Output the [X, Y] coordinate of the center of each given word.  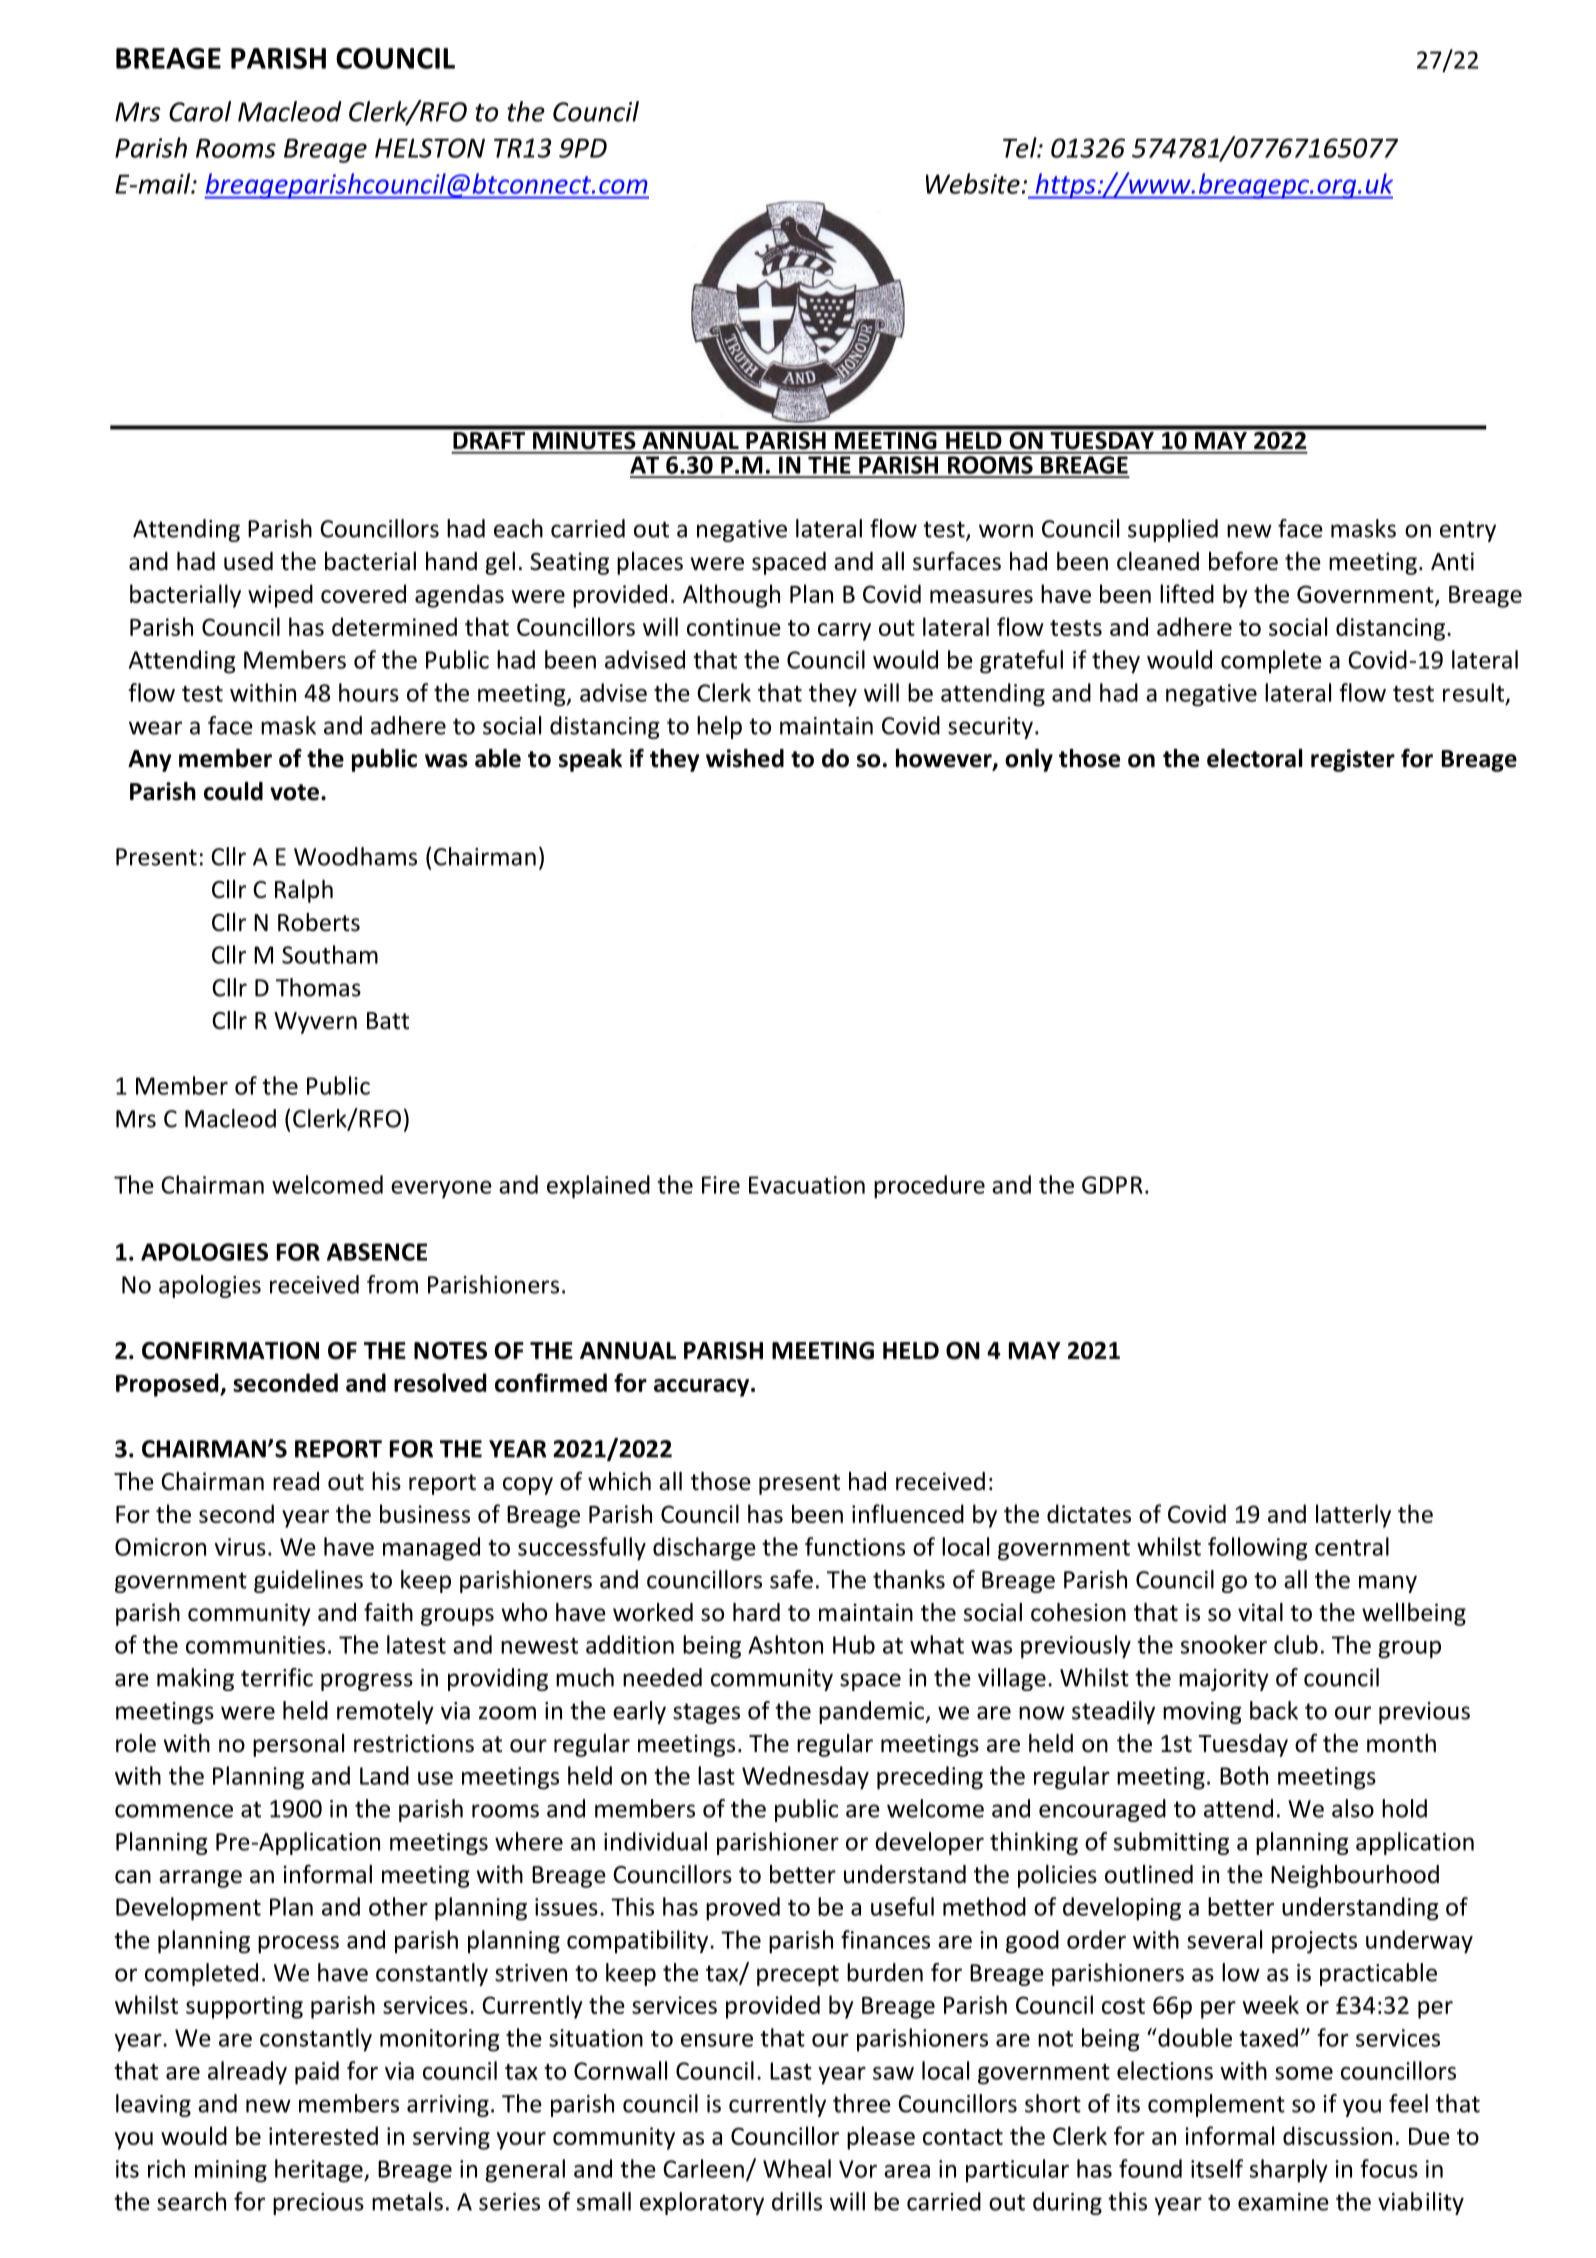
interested [323, 2135]
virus [240, 1547]
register [1353, 760]
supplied [1173, 530]
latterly [1353, 1516]
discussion [1337, 2135]
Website [973, 183]
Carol [200, 111]
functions [855, 1546]
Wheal [797, 2168]
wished [745, 758]
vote [294, 792]
